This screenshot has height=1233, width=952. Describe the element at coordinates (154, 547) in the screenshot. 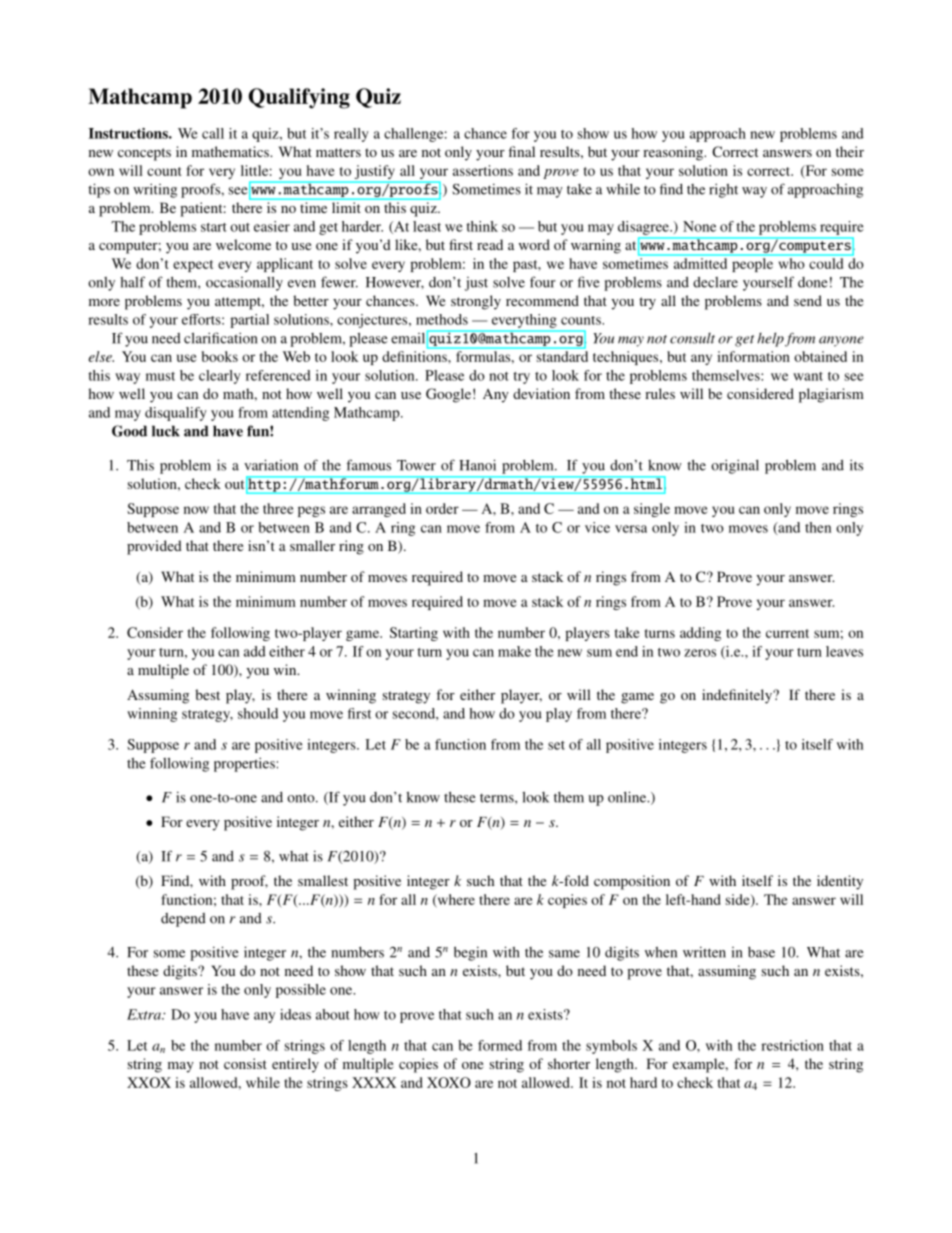

I see `provided` at that location.
